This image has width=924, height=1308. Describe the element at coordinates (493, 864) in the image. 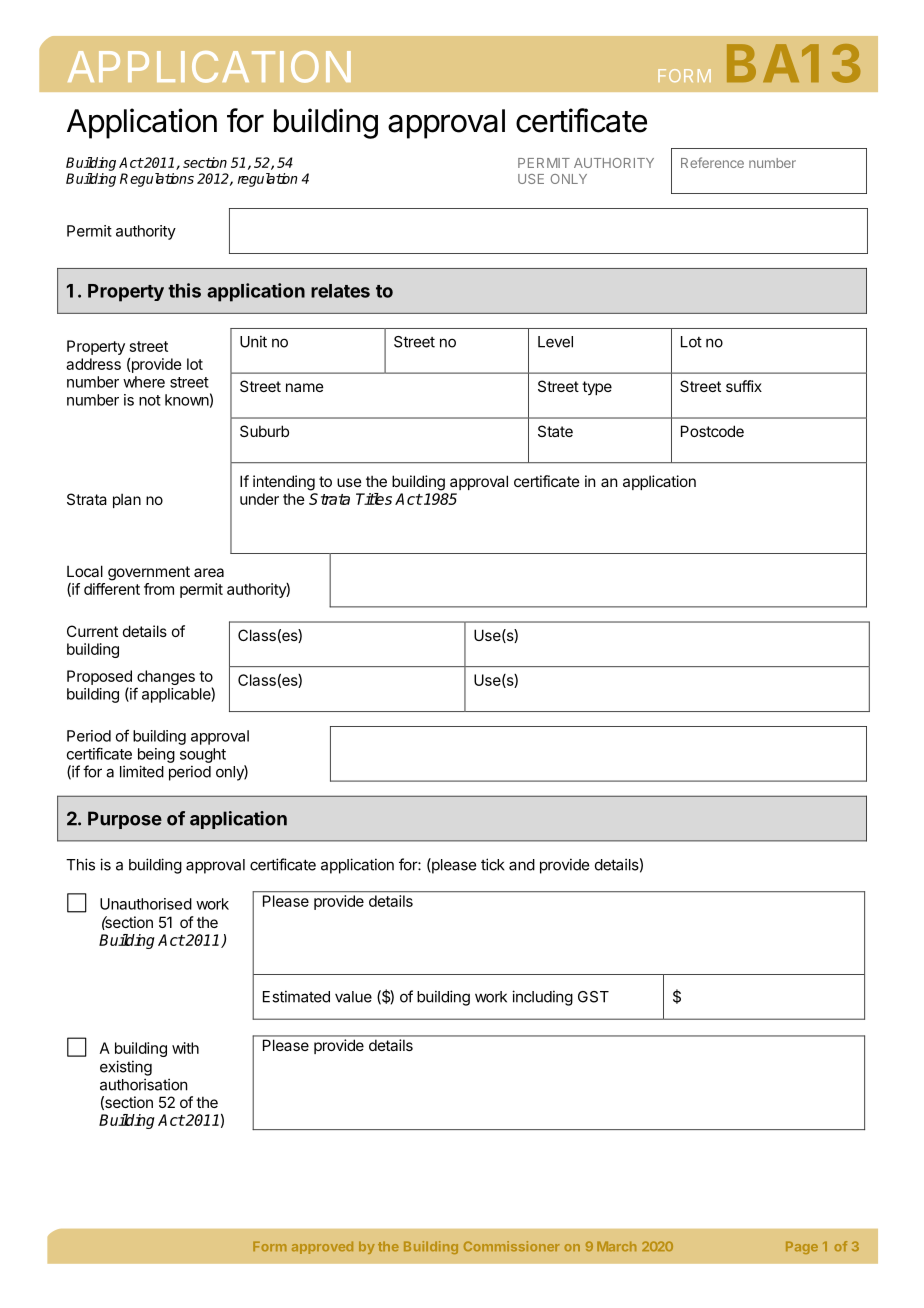

I see `tick` at that location.
